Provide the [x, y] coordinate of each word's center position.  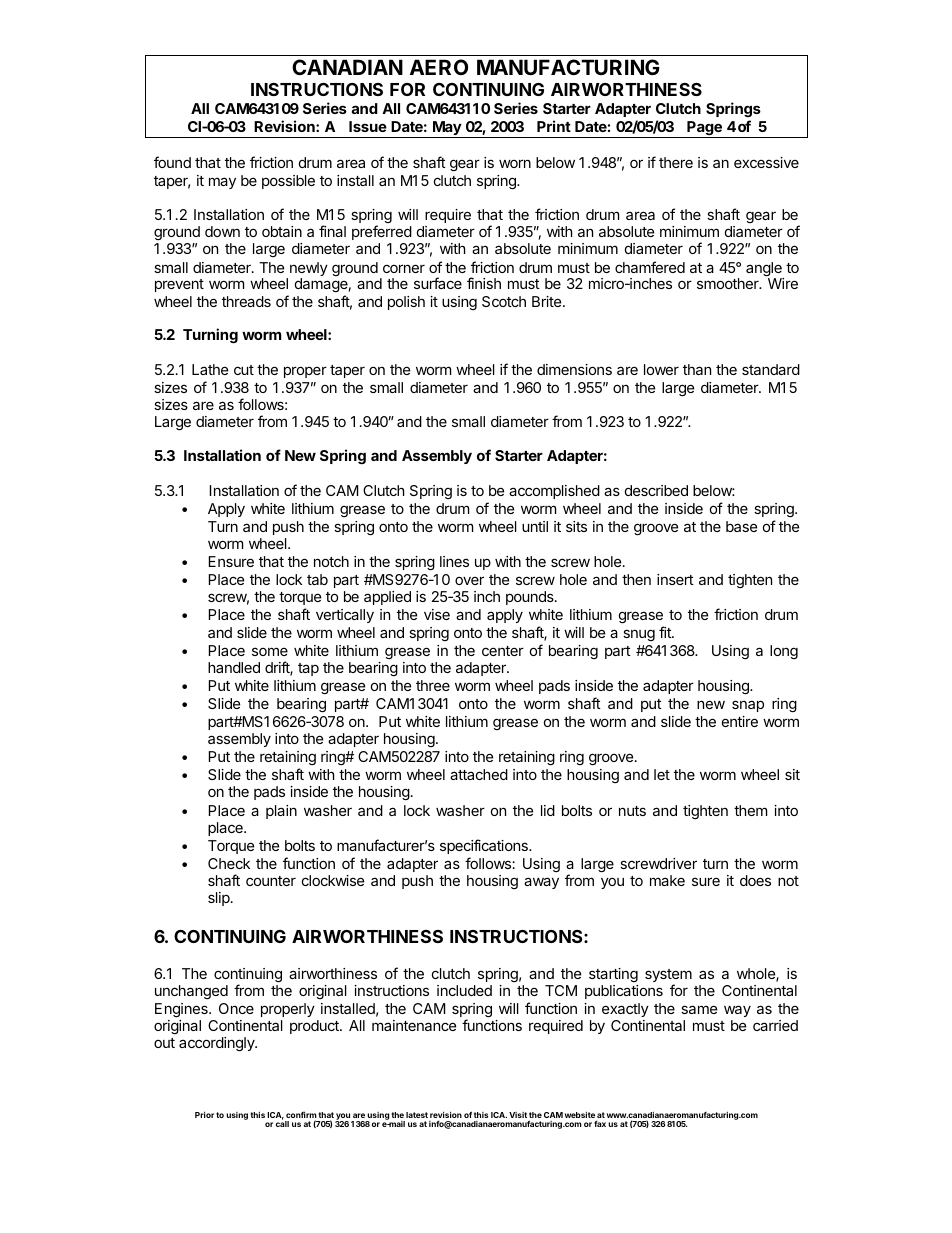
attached [479, 774]
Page [704, 129]
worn [515, 163]
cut [244, 370]
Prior [204, 1114]
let [662, 774]
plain [281, 812]
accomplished [554, 492]
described [656, 490]
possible [288, 182]
